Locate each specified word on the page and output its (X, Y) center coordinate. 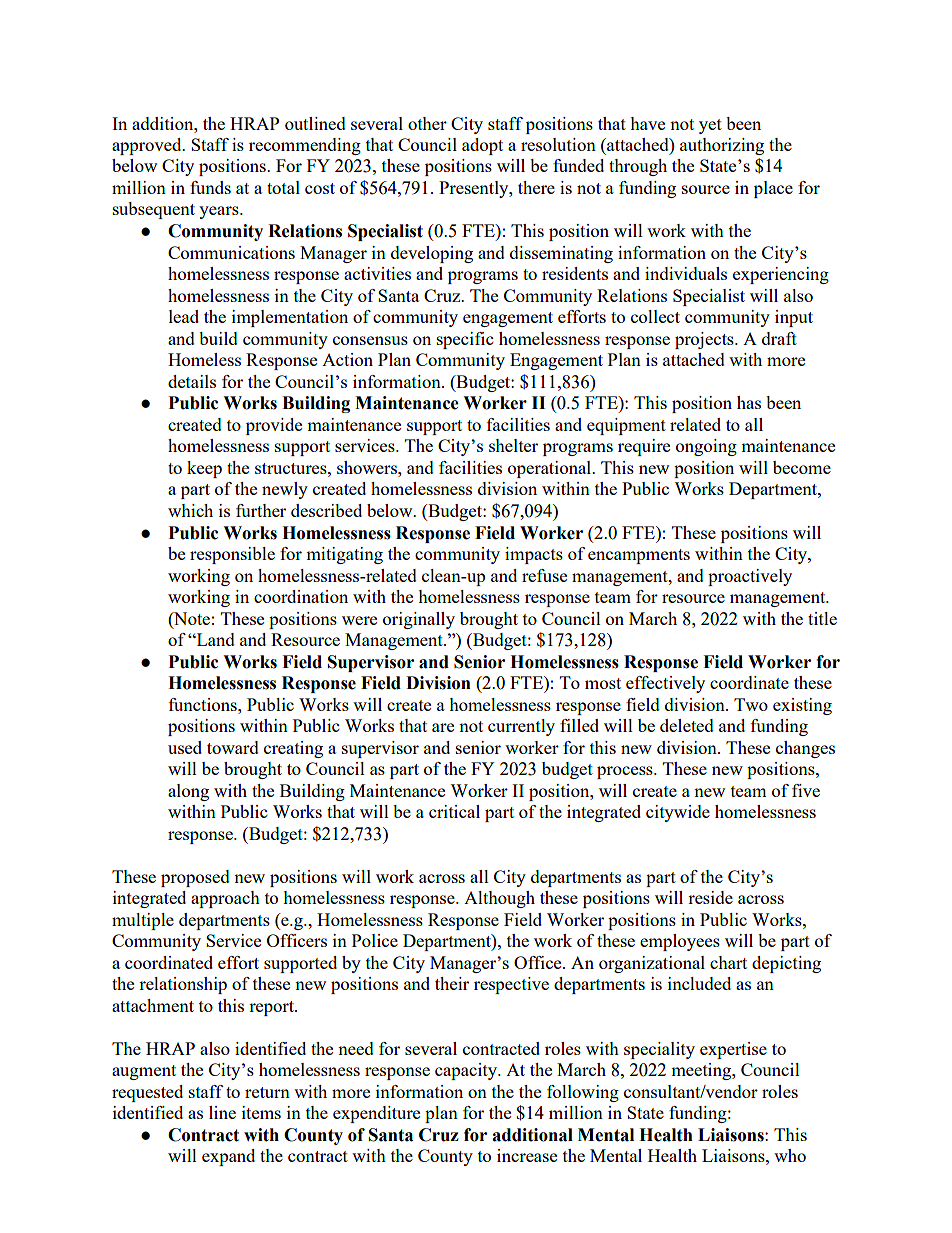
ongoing (706, 447)
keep (204, 469)
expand (228, 1157)
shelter (513, 445)
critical (454, 811)
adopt (482, 146)
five (806, 790)
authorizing (722, 146)
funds (210, 187)
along (188, 792)
